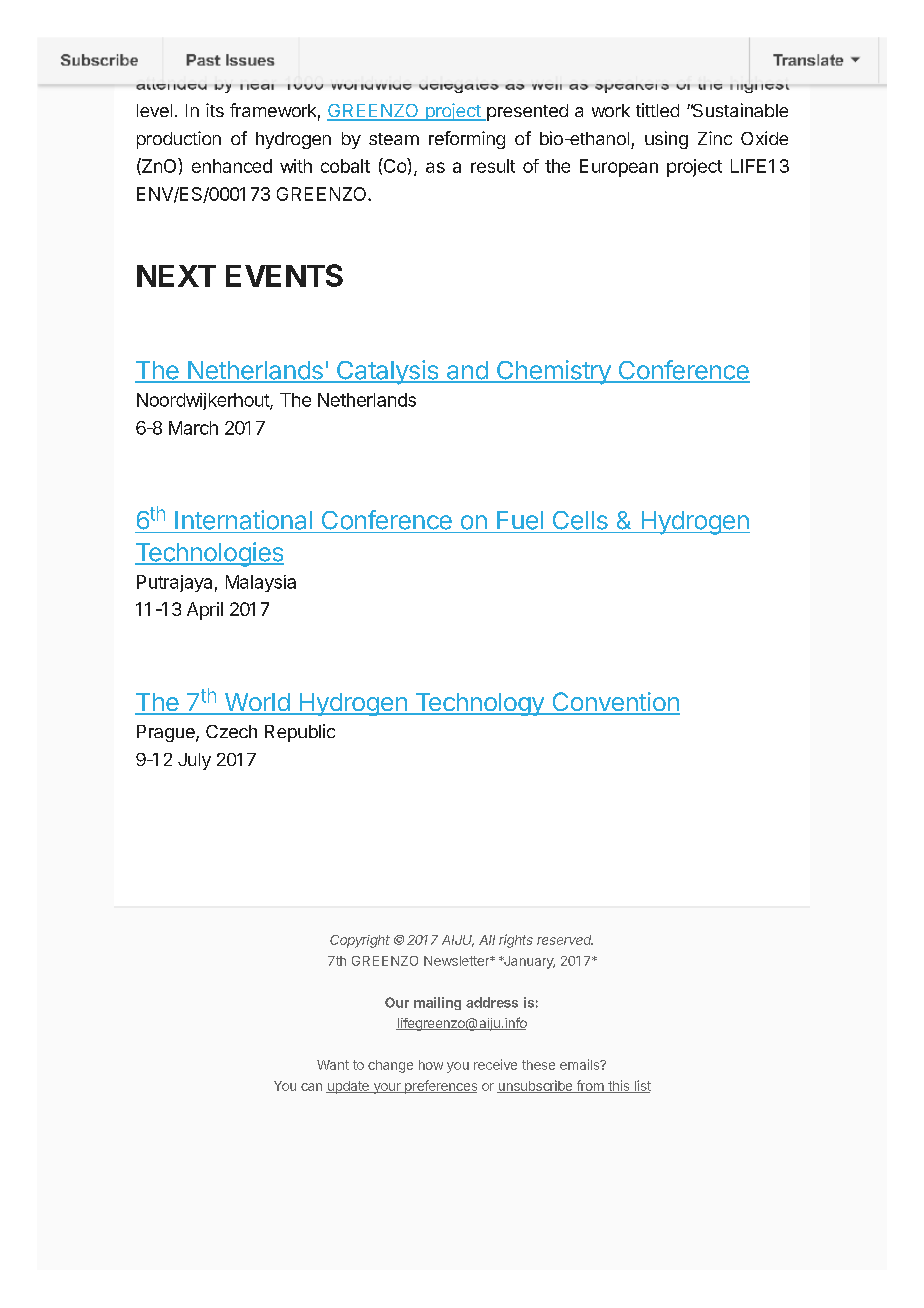  What do you see at coordinates (467, 140) in the screenshot?
I see `reforming` at bounding box center [467, 140].
